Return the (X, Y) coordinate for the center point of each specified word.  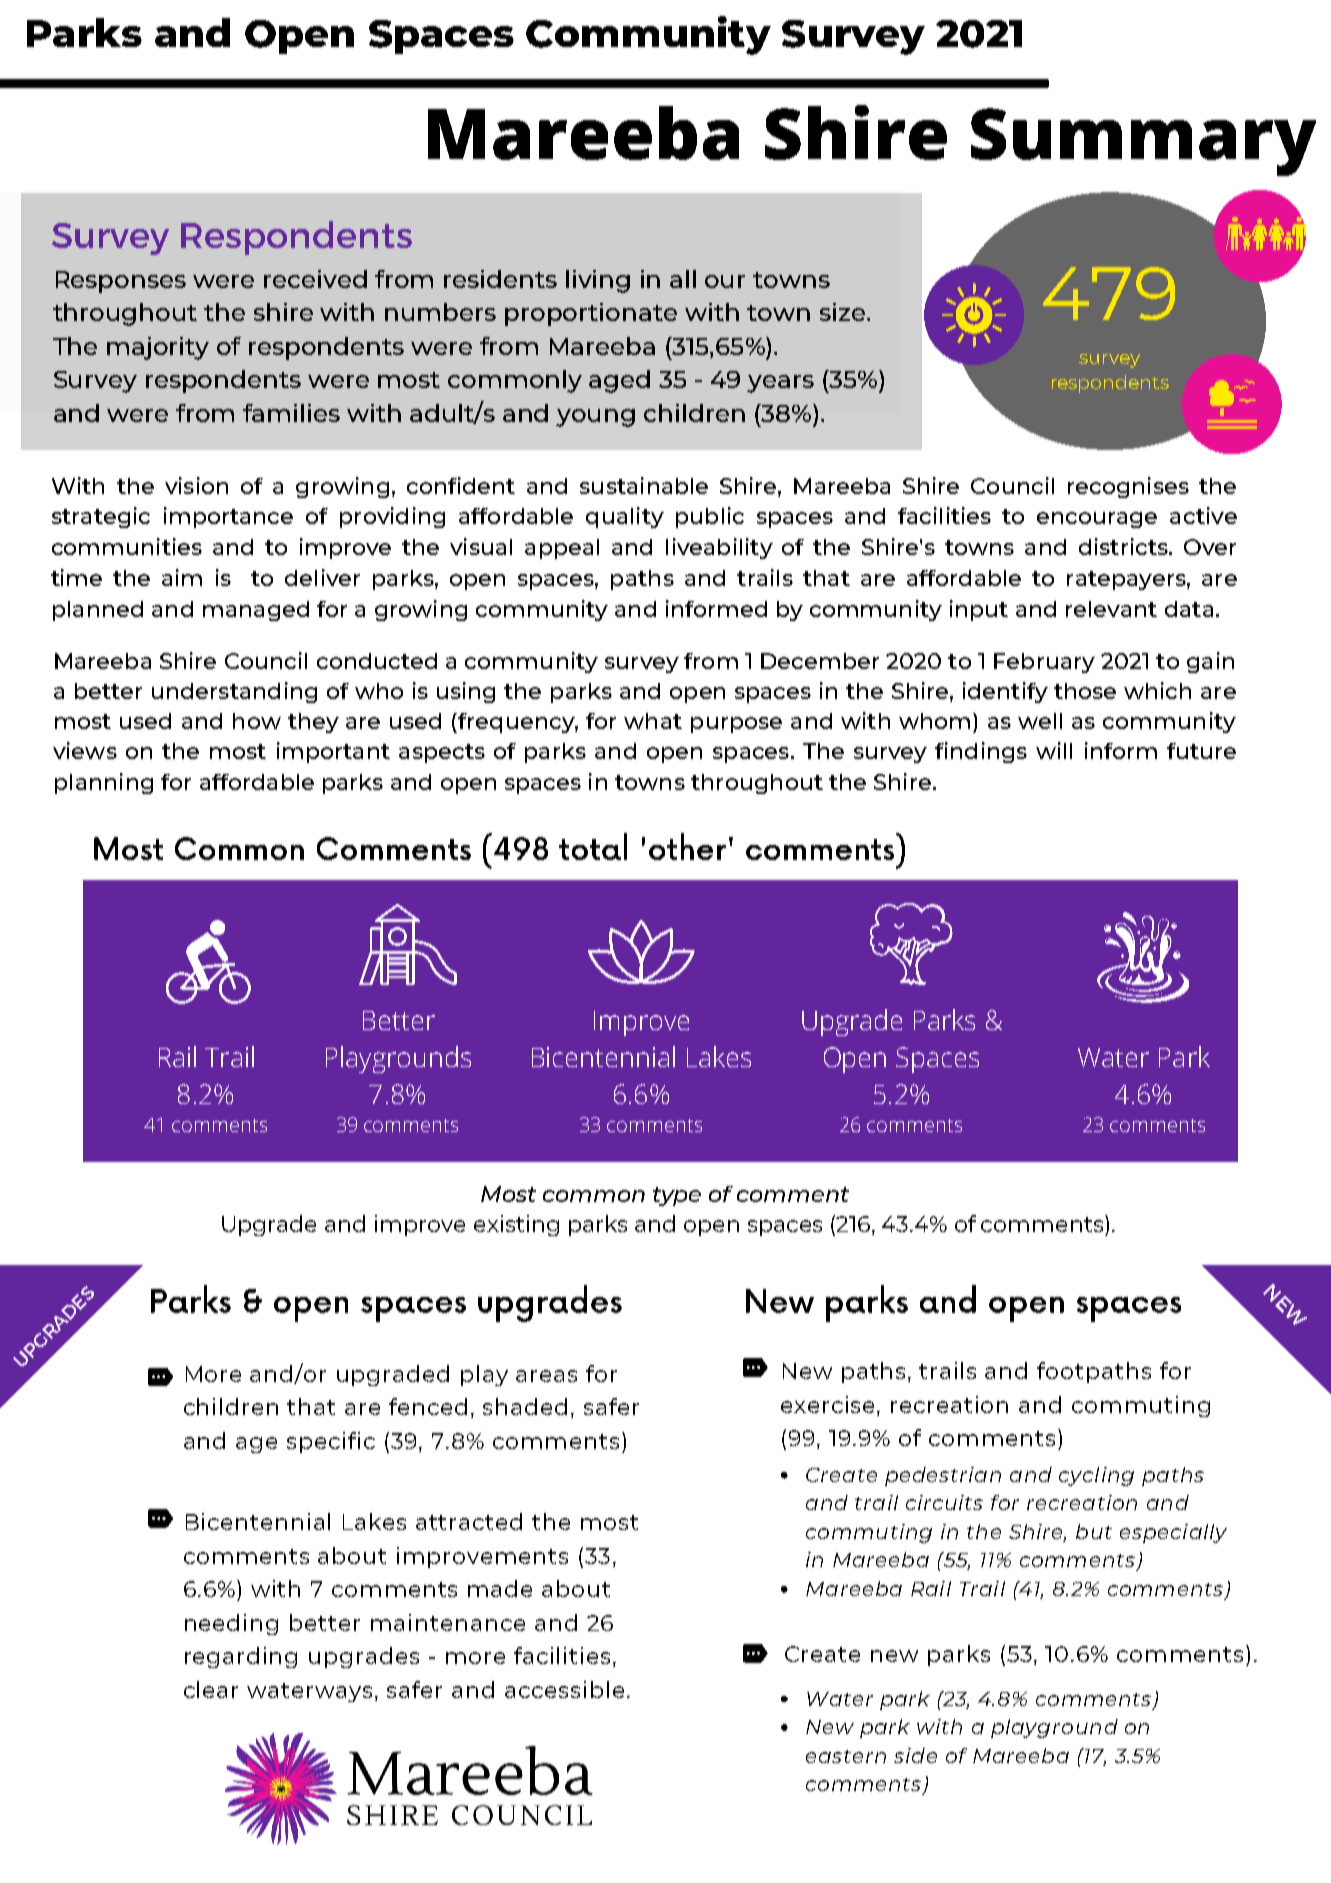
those (1085, 691)
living (598, 281)
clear (211, 1689)
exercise (829, 1404)
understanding (234, 692)
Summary (1143, 142)
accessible (564, 1689)
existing (516, 1225)
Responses (121, 282)
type (677, 1196)
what (653, 721)
